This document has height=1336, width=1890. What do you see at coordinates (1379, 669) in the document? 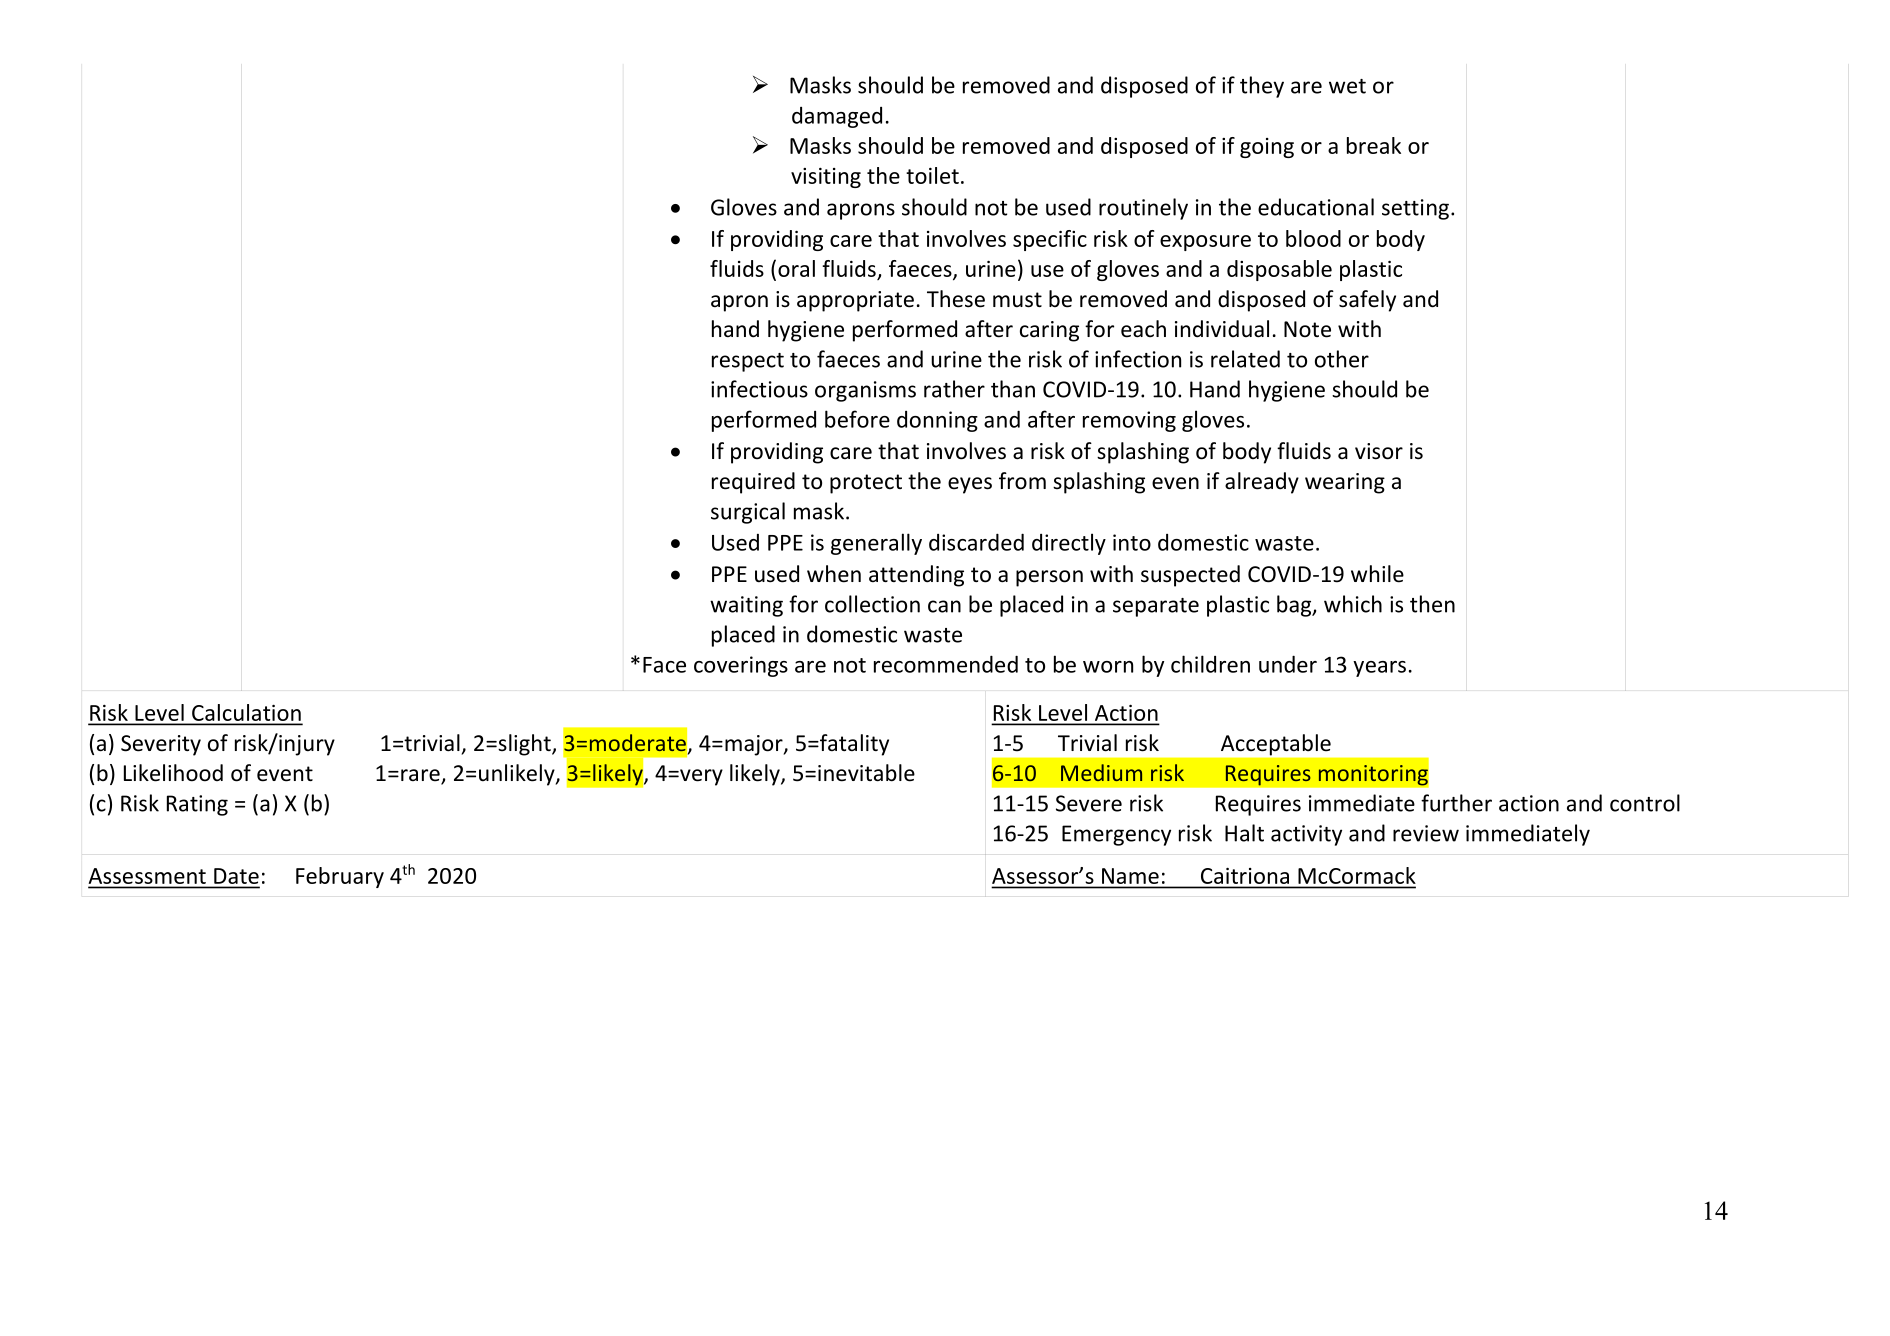
I see `years` at bounding box center [1379, 669].
